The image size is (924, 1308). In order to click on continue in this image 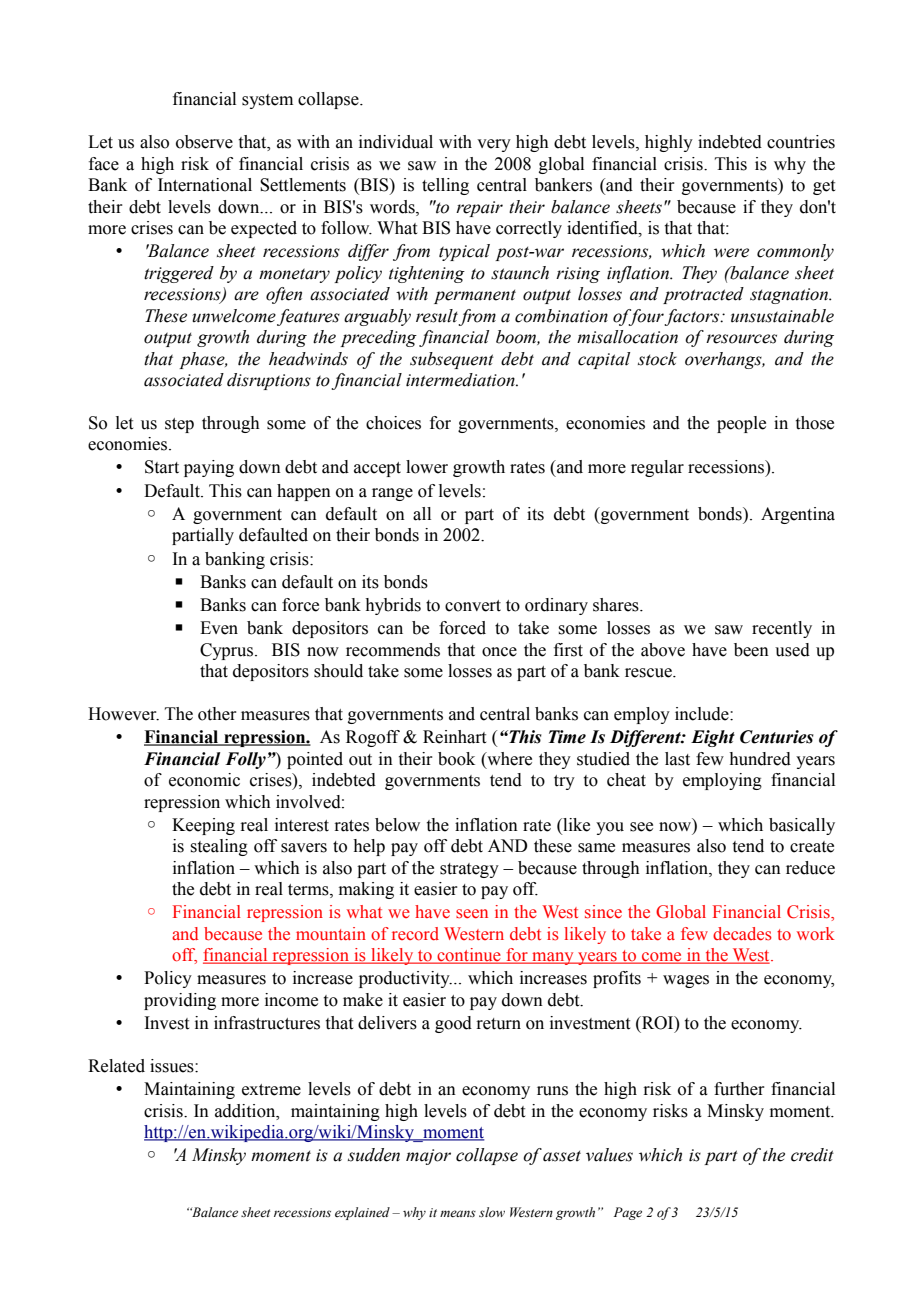, I will do `click(469, 956)`.
